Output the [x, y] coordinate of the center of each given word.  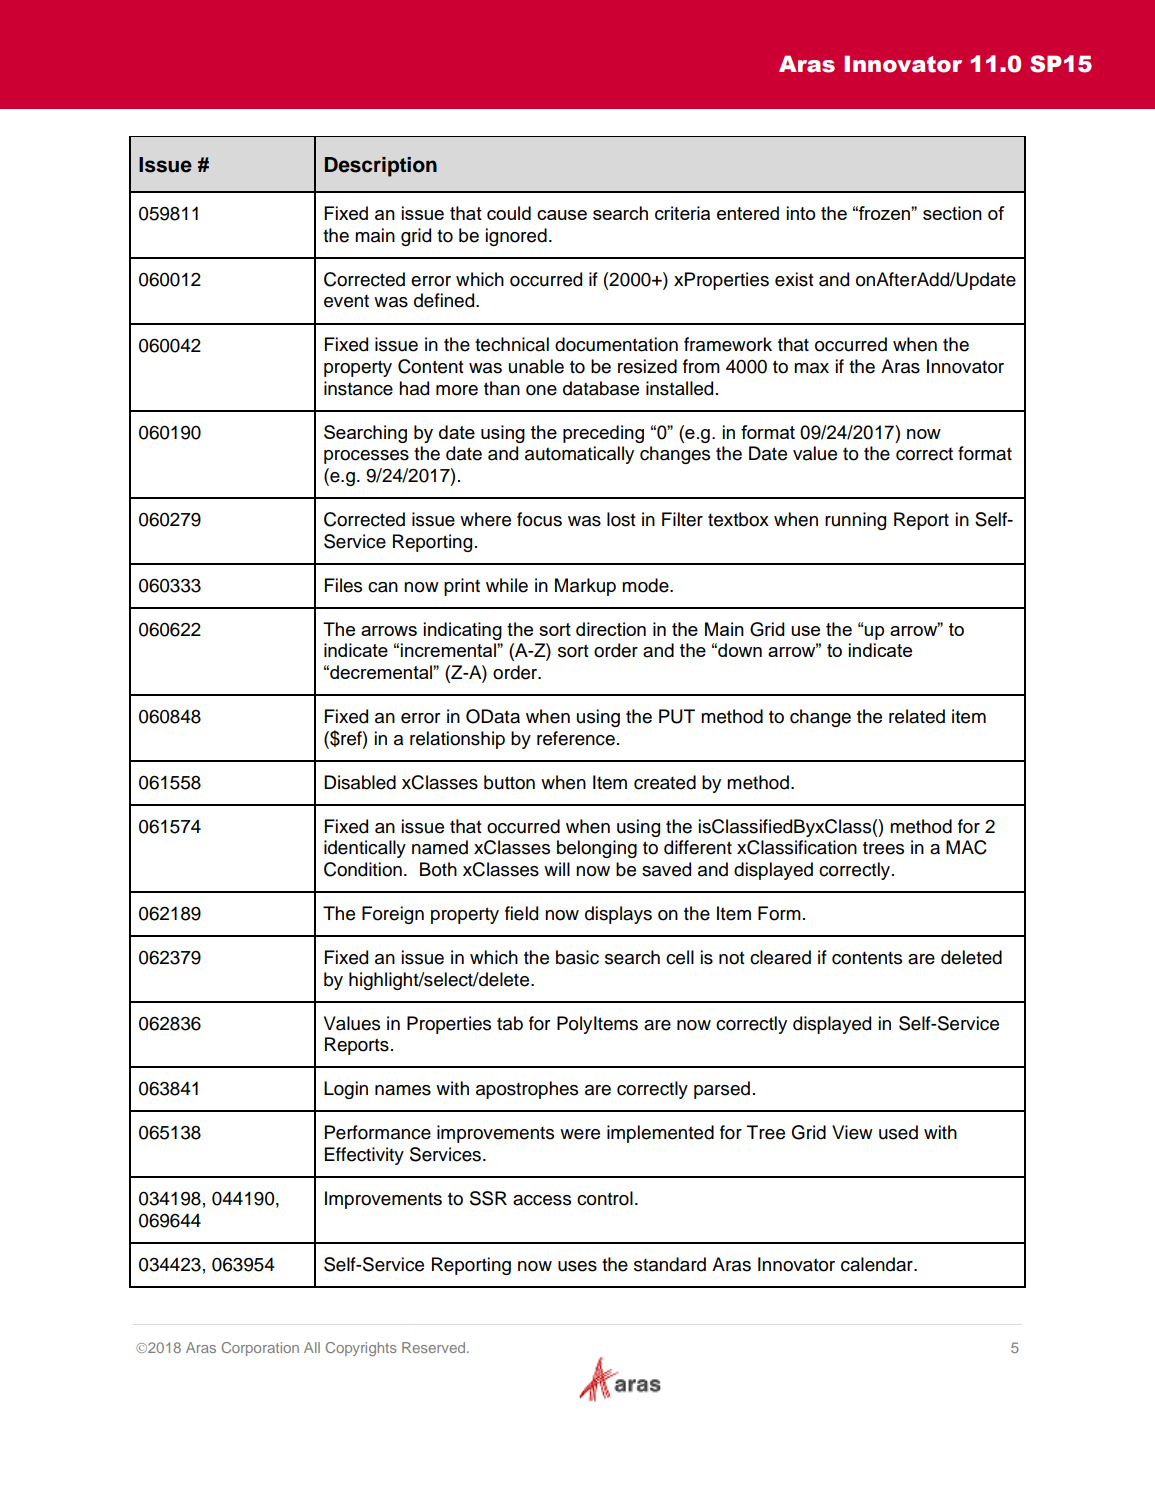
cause [562, 215]
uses [577, 1266]
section [952, 213]
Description [381, 167]
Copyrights [361, 1349]
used [898, 1132]
